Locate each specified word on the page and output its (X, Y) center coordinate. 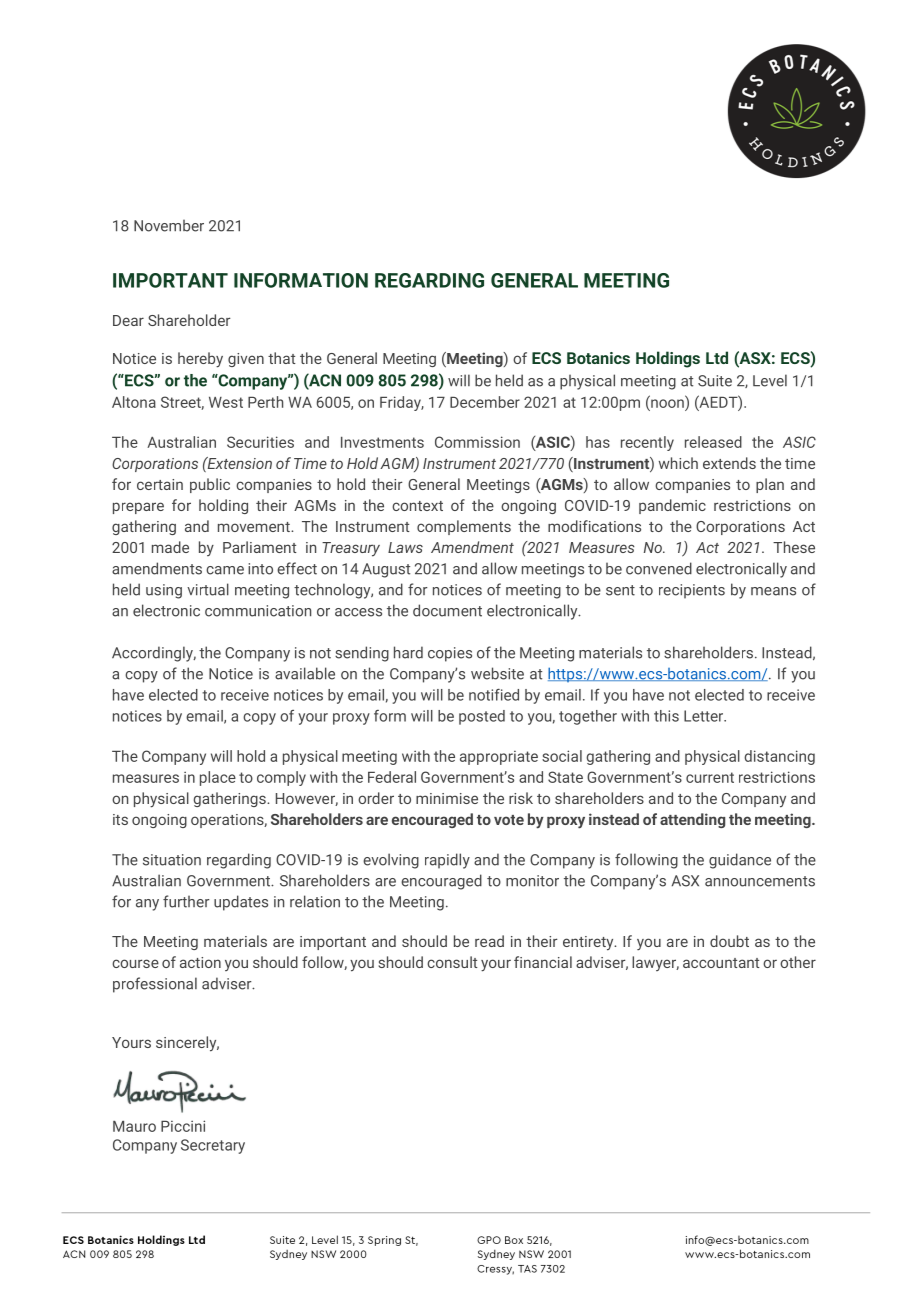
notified (494, 695)
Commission (477, 442)
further (186, 901)
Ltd (717, 357)
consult (452, 962)
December (485, 402)
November (169, 225)
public (210, 485)
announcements (760, 881)
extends (729, 463)
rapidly (447, 861)
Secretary (213, 1146)
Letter (705, 716)
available (305, 673)
